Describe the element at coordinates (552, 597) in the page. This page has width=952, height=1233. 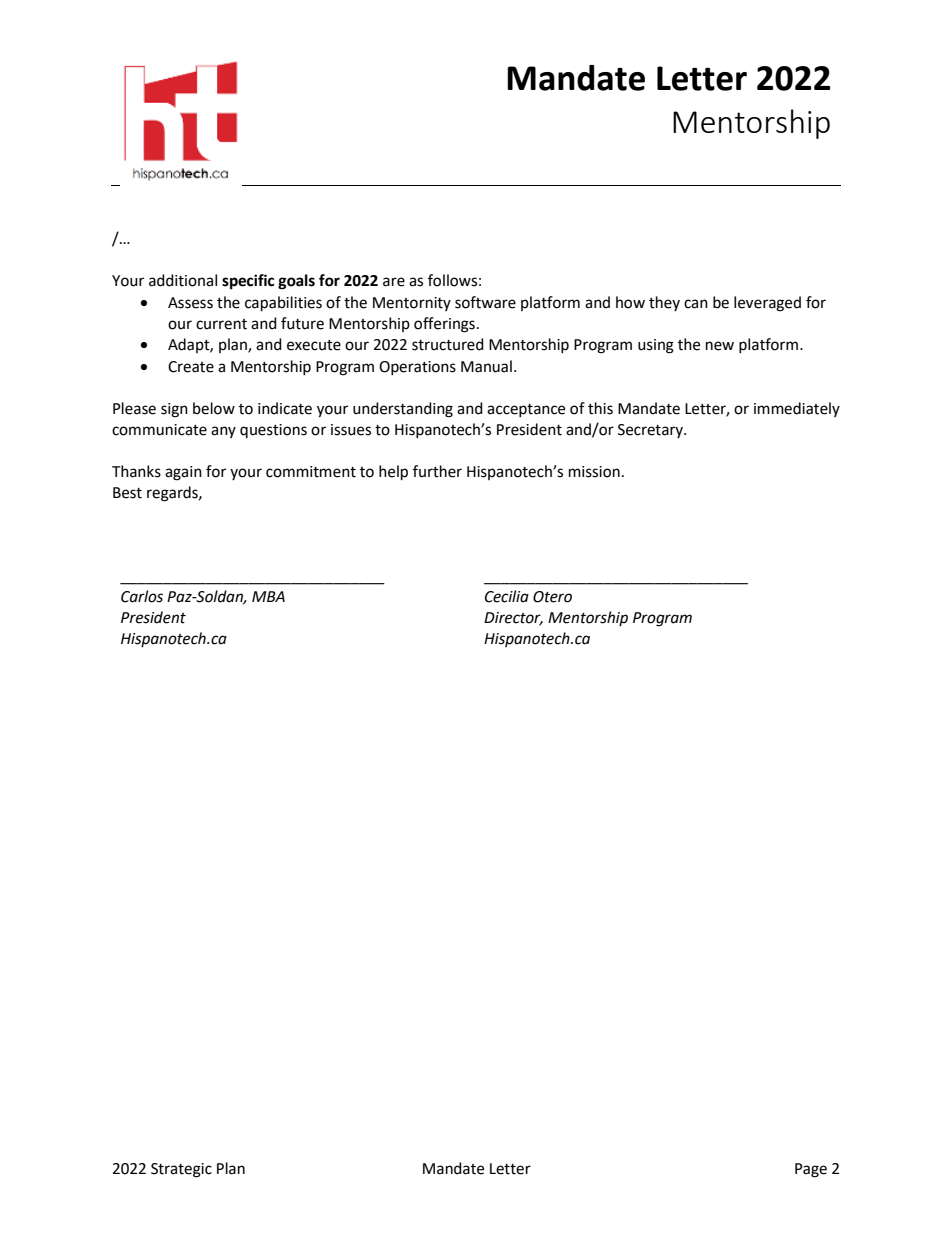
I see `Otero` at that location.
